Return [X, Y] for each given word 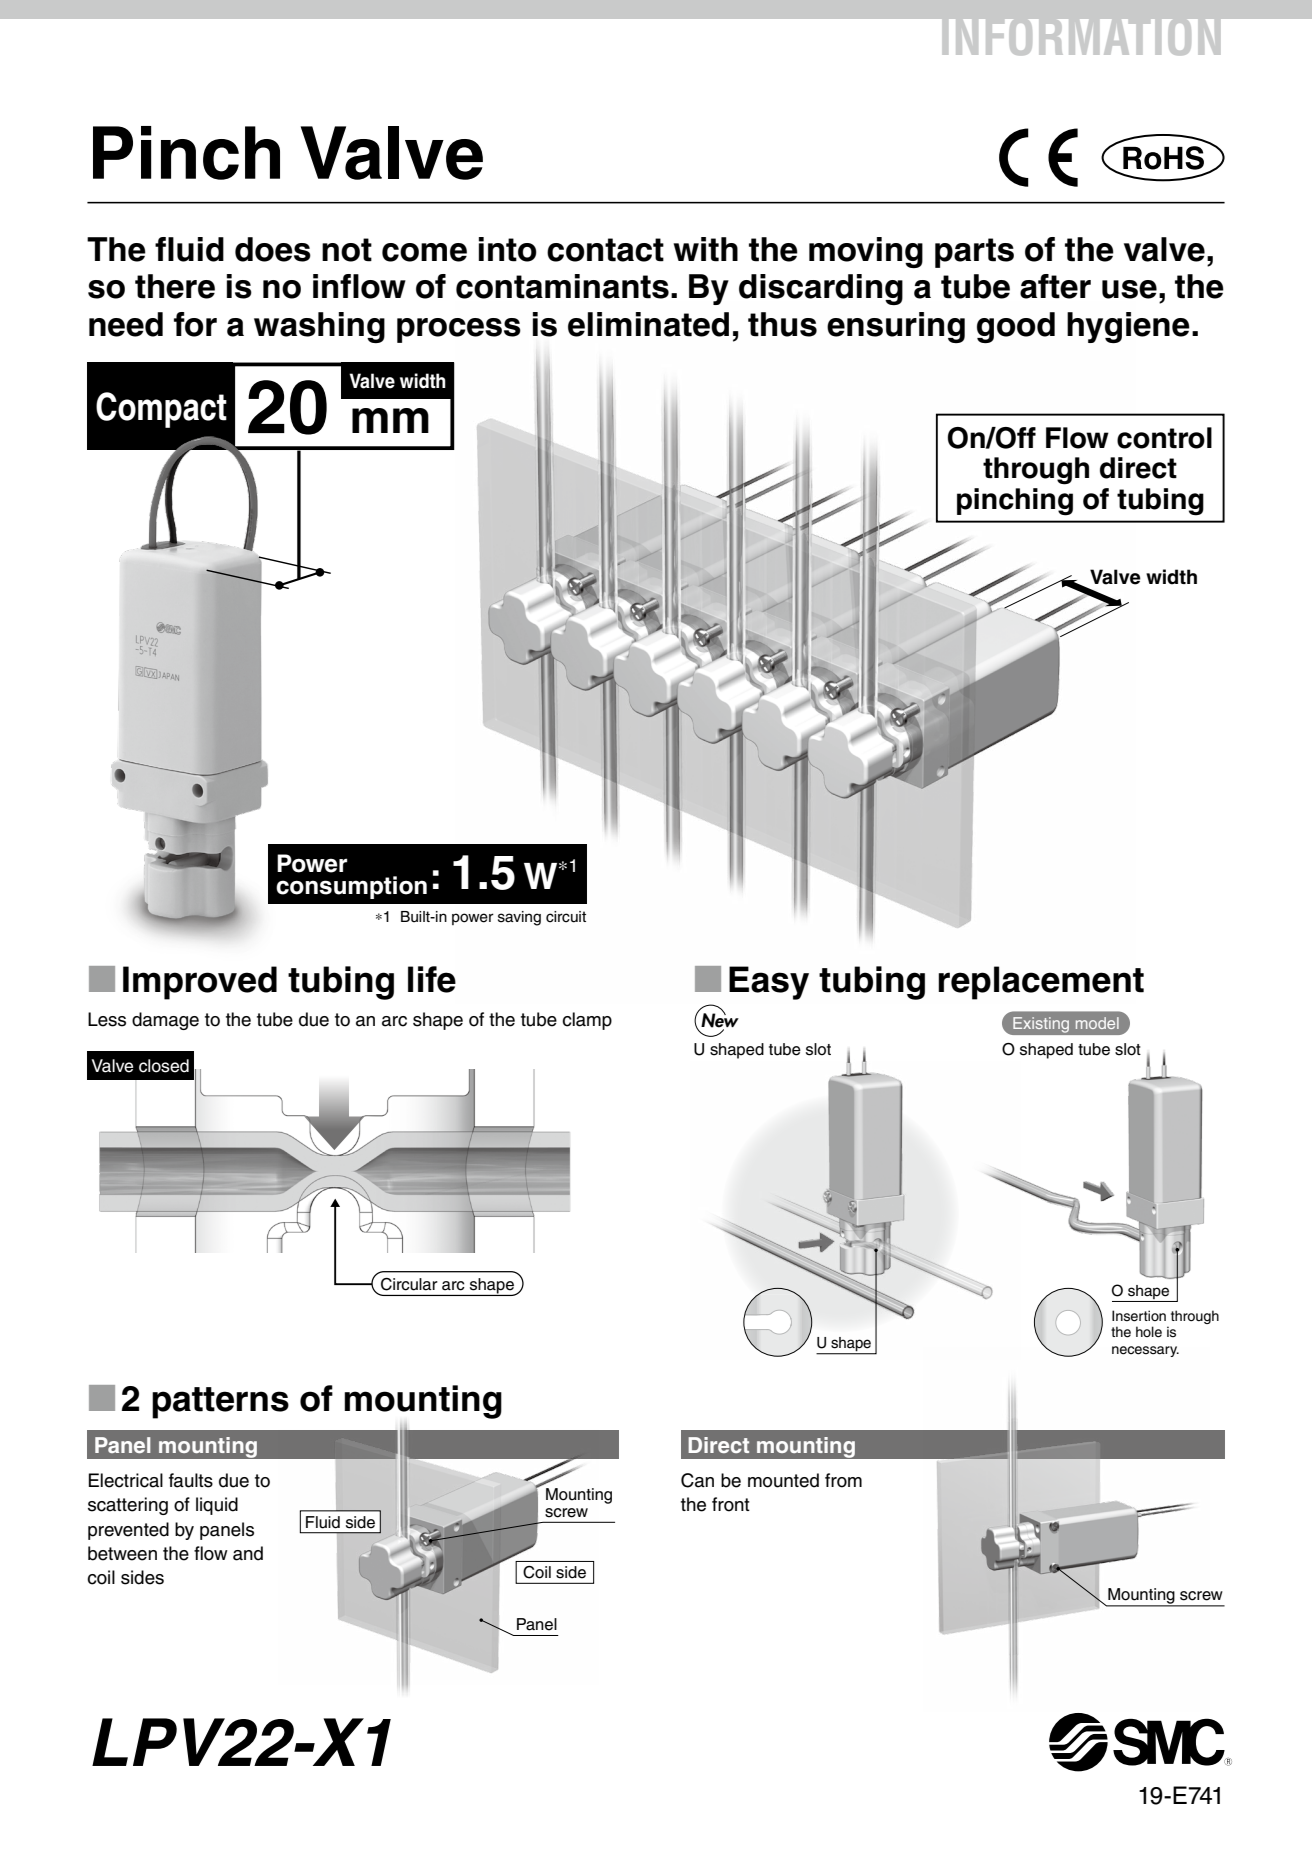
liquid [217, 1506]
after [1055, 286]
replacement [1041, 983]
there [175, 286]
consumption [351, 887]
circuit [566, 917]
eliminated [648, 324]
